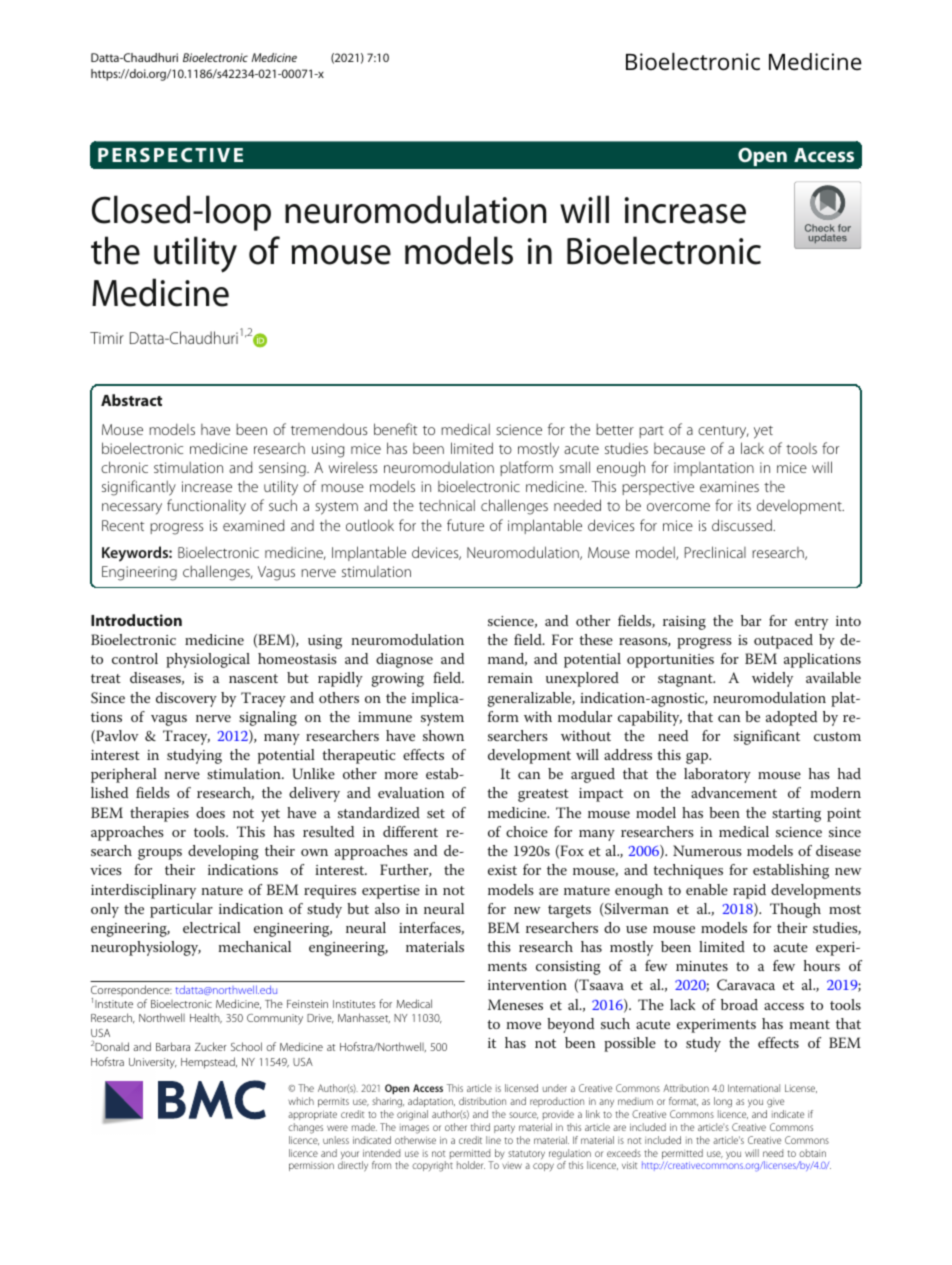  I want to click on widely, so click(772, 679).
